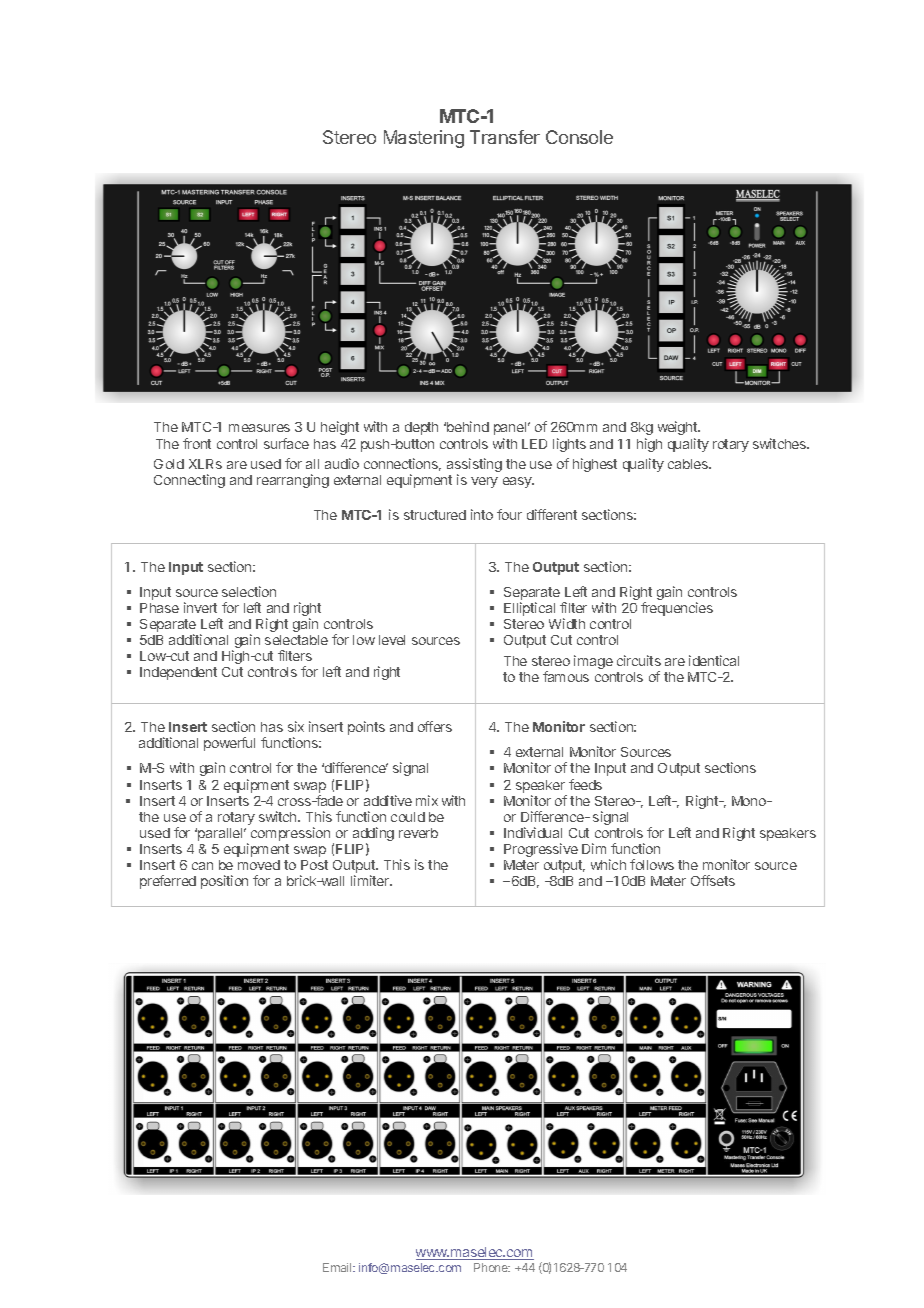 The width and height of the screenshot is (924, 1308). I want to click on offers, so click(435, 726).
